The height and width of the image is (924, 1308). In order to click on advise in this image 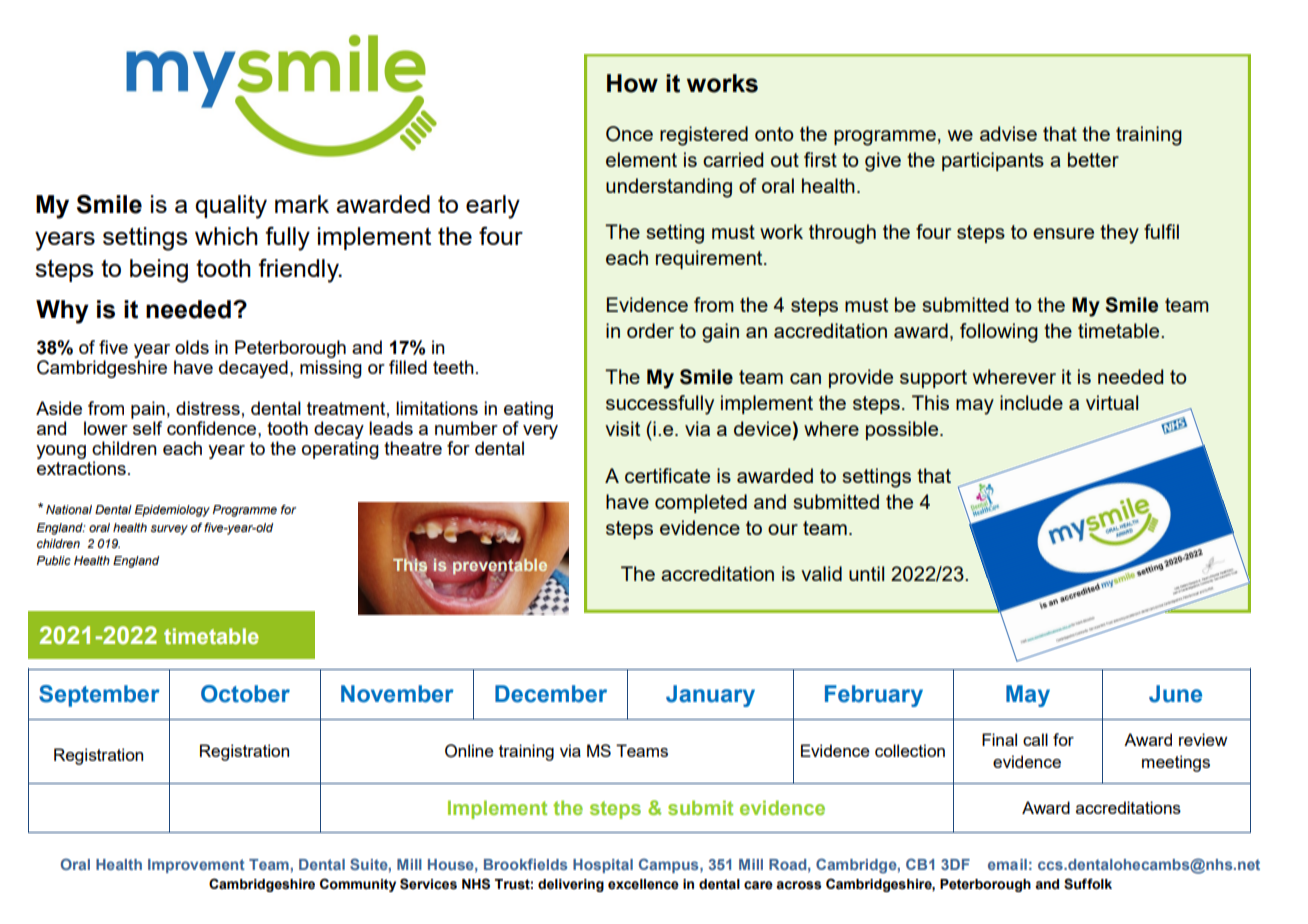, I will do `click(1008, 133)`.
